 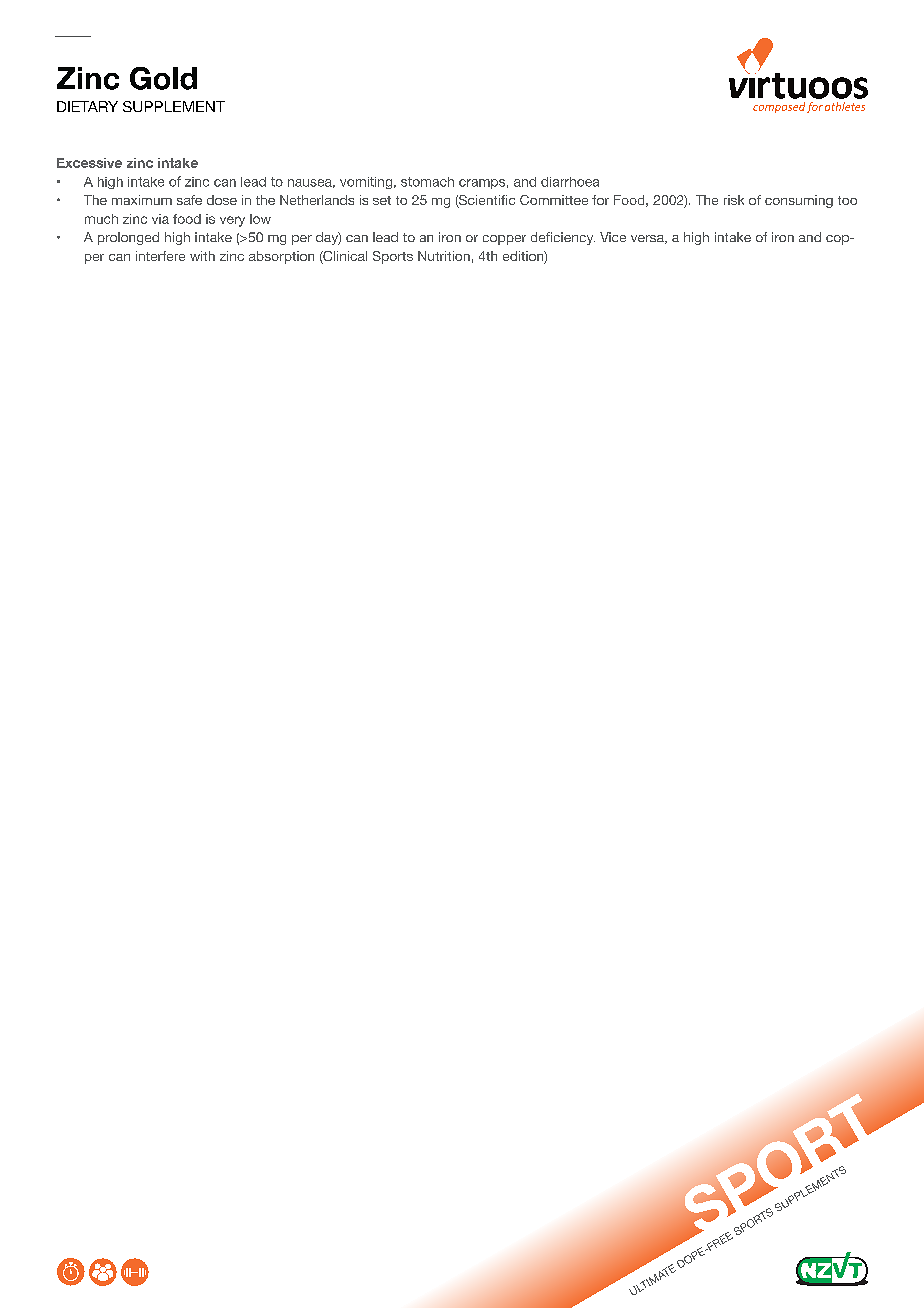 I want to click on DIETARY, so click(x=87, y=106).
